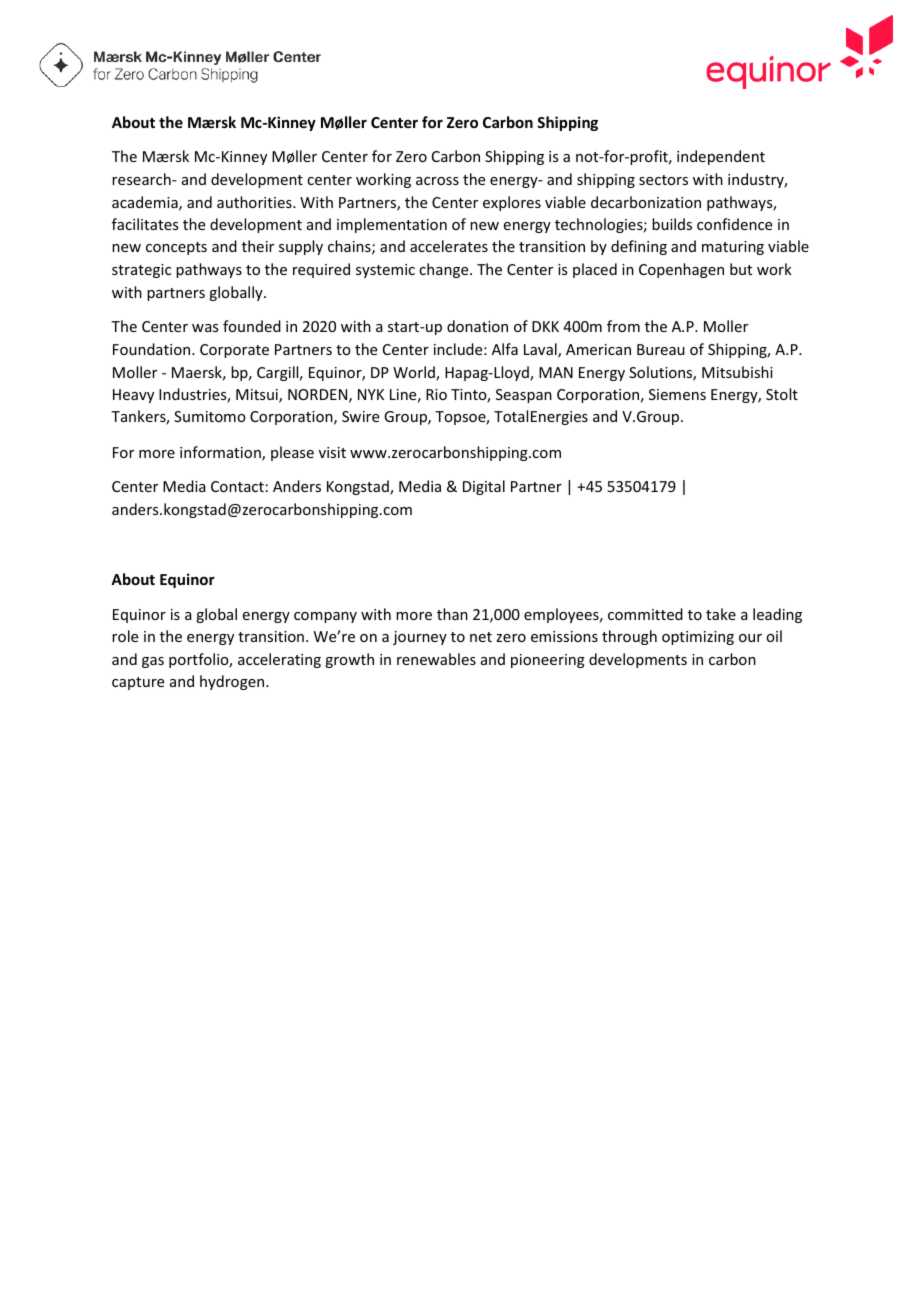 The height and width of the image is (1308, 924). I want to click on hydrogen, so click(233, 682).
